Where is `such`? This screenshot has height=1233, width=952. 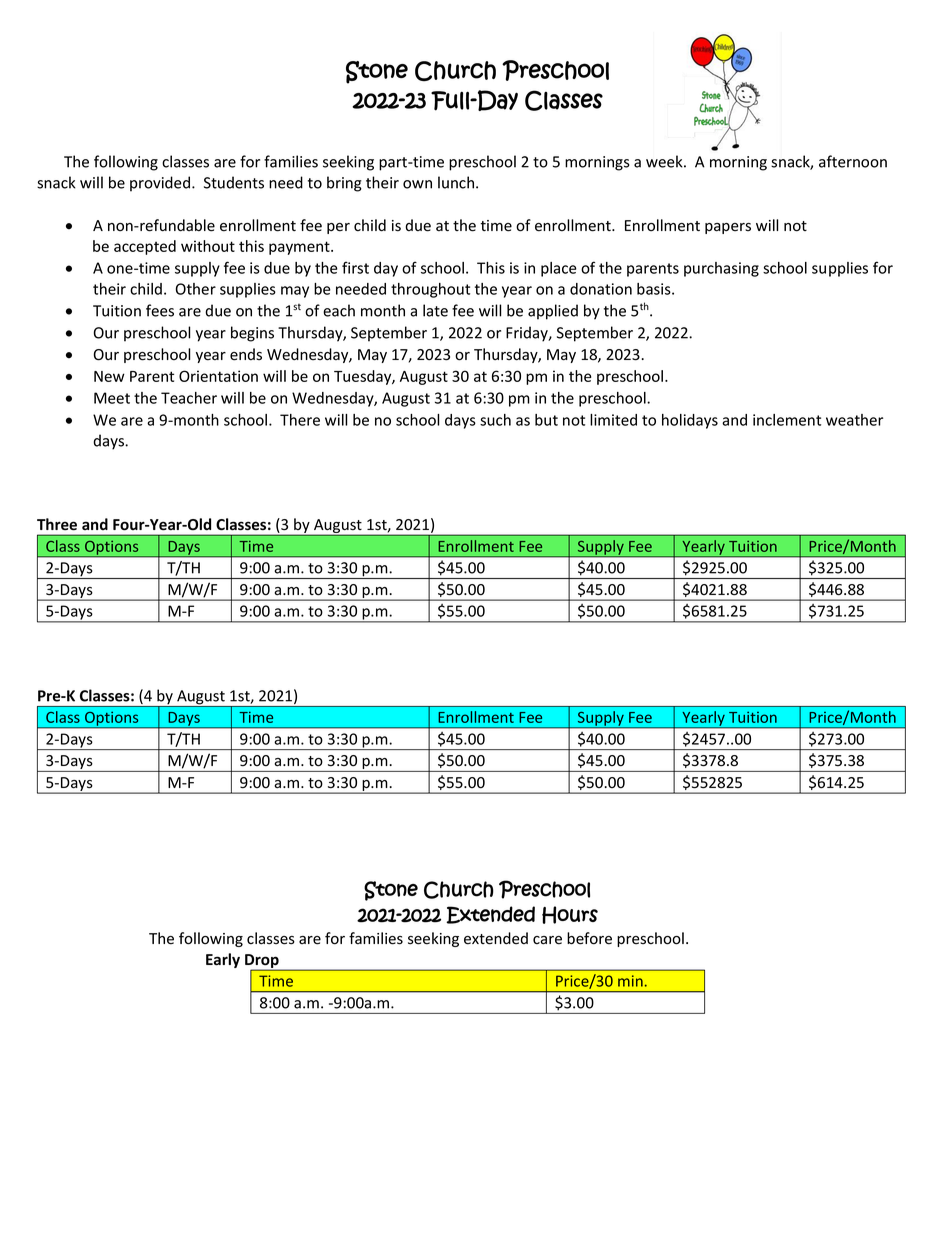 such is located at coordinates (495, 420).
